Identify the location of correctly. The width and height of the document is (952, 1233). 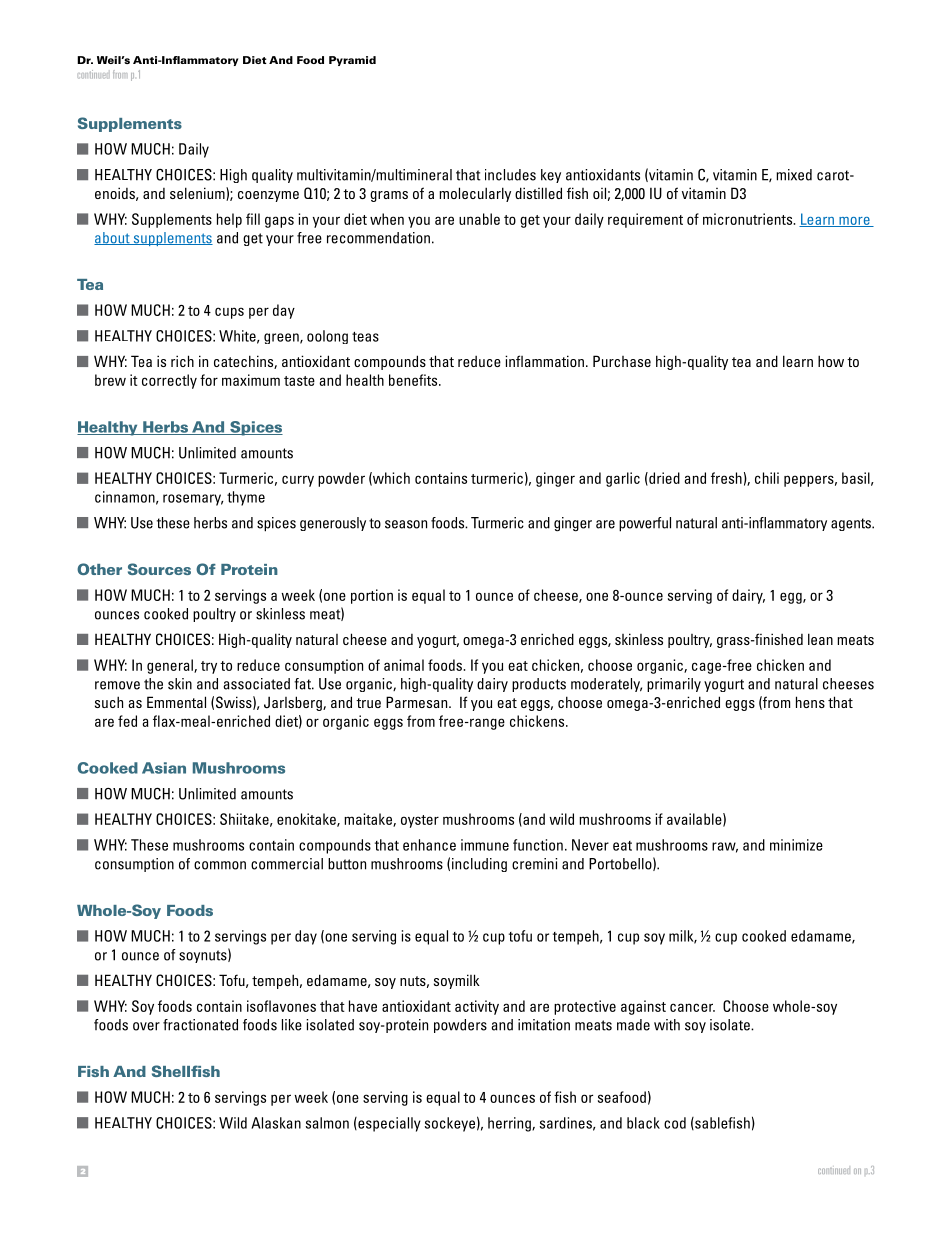
(169, 381).
